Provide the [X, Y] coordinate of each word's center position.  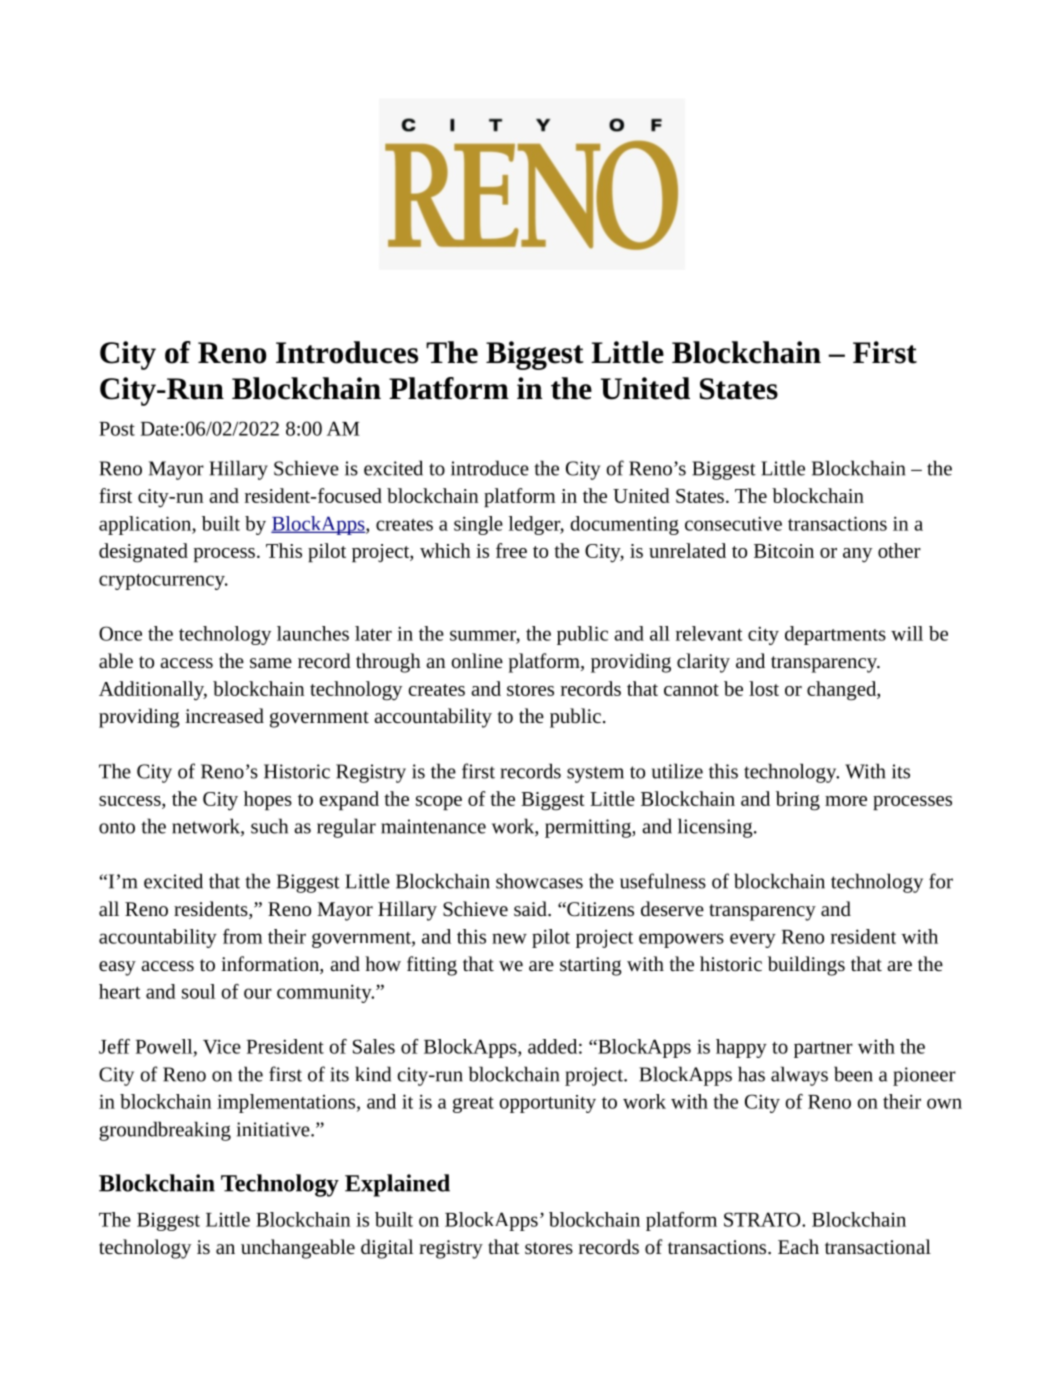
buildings [806, 966]
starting [591, 966]
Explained [397, 1185]
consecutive [733, 523]
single [478, 525]
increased [224, 715]
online [477, 660]
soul [198, 991]
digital [387, 1249]
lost [764, 688]
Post [117, 429]
